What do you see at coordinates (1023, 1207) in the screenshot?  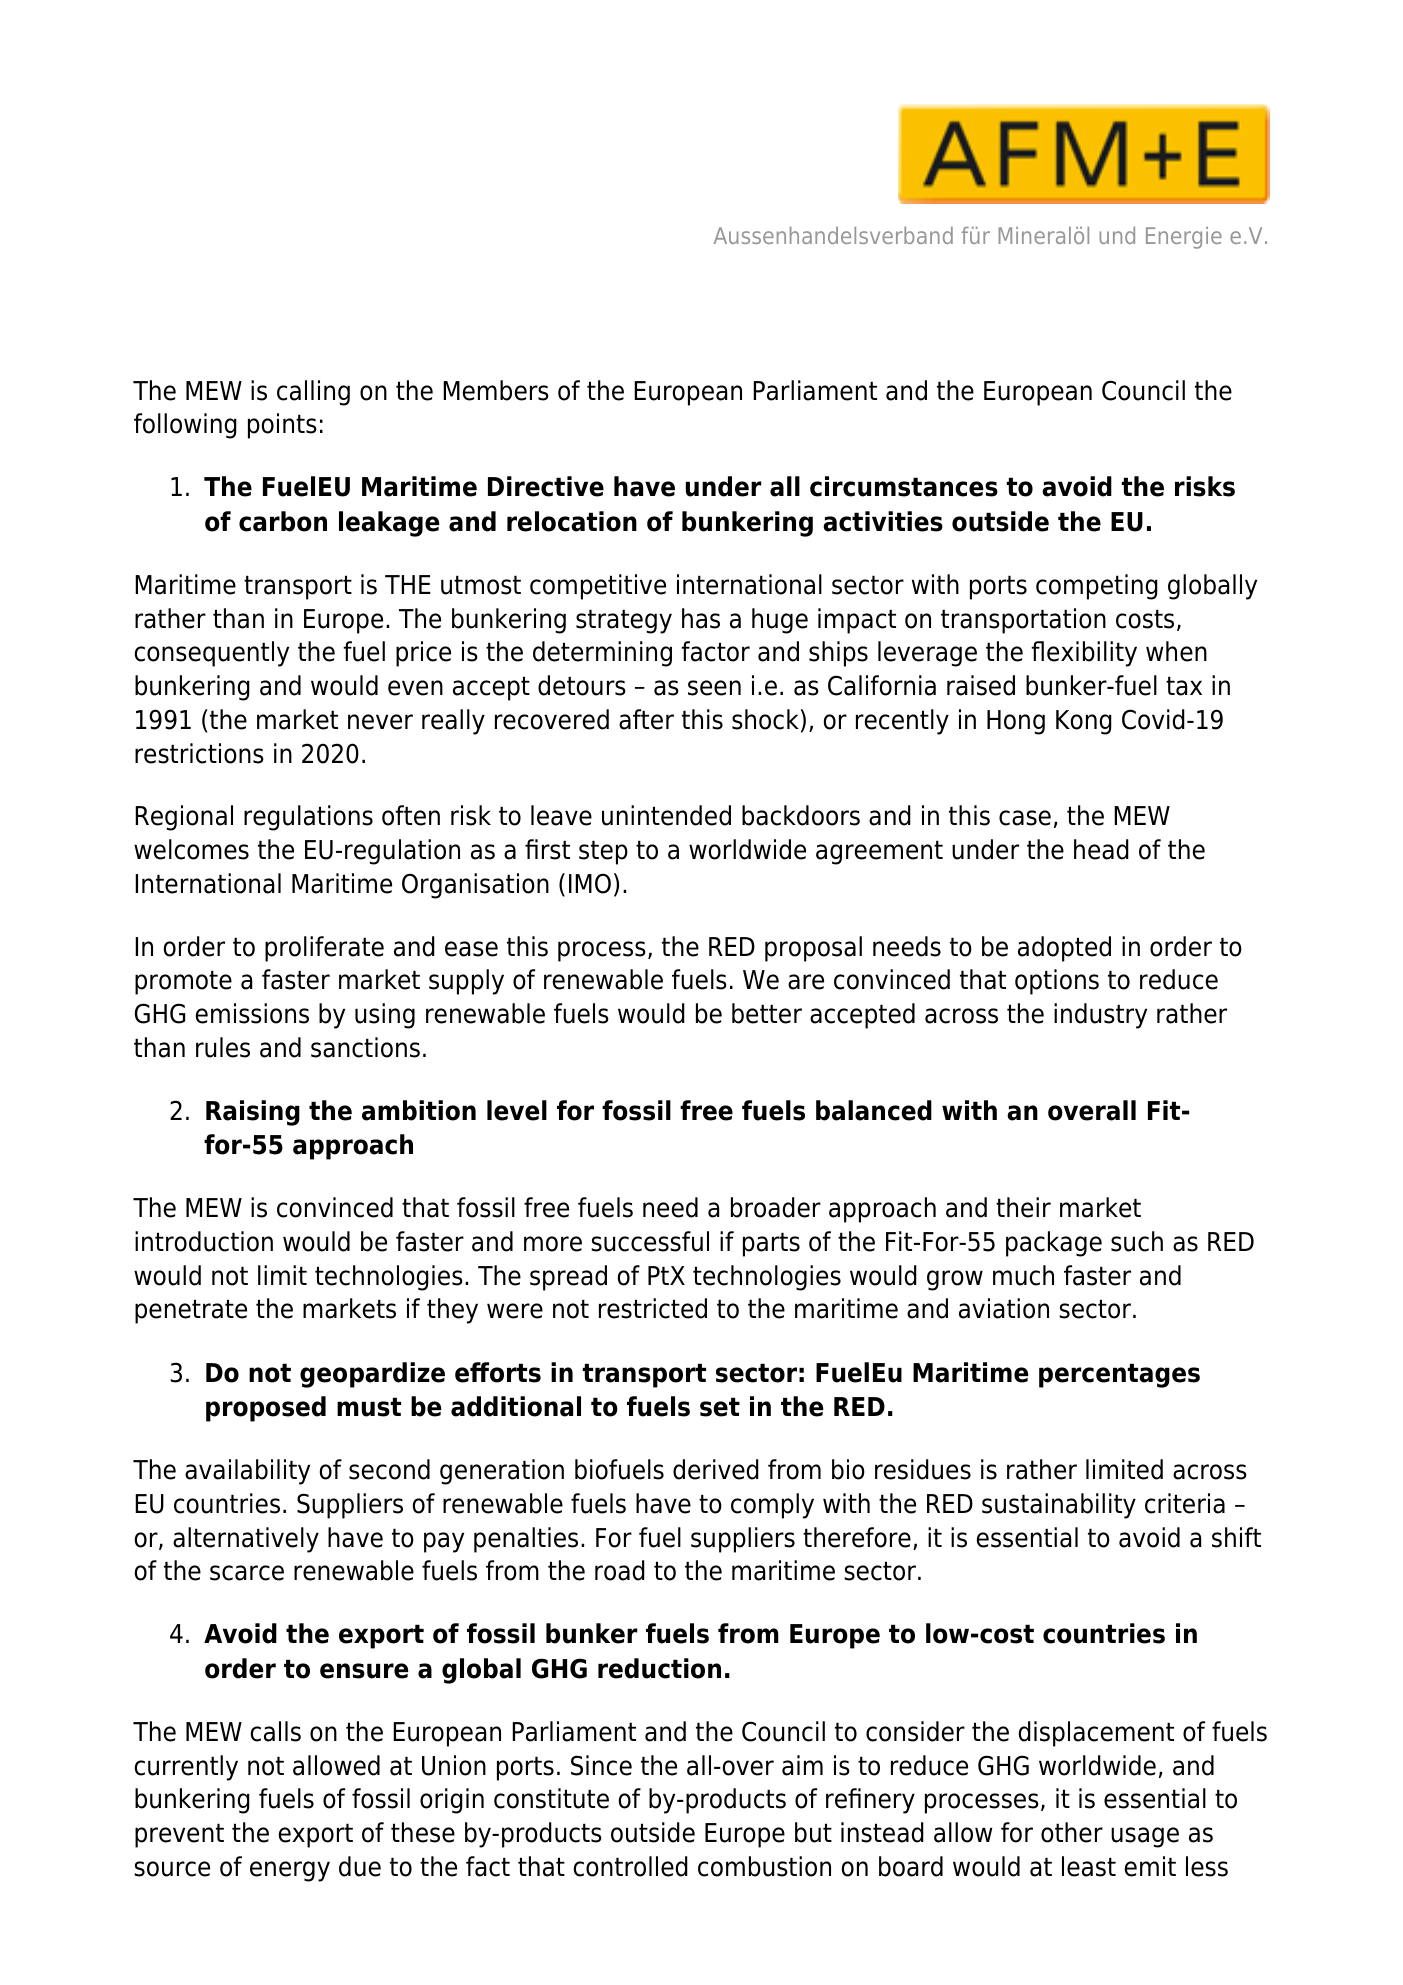 I see `their` at bounding box center [1023, 1207].
